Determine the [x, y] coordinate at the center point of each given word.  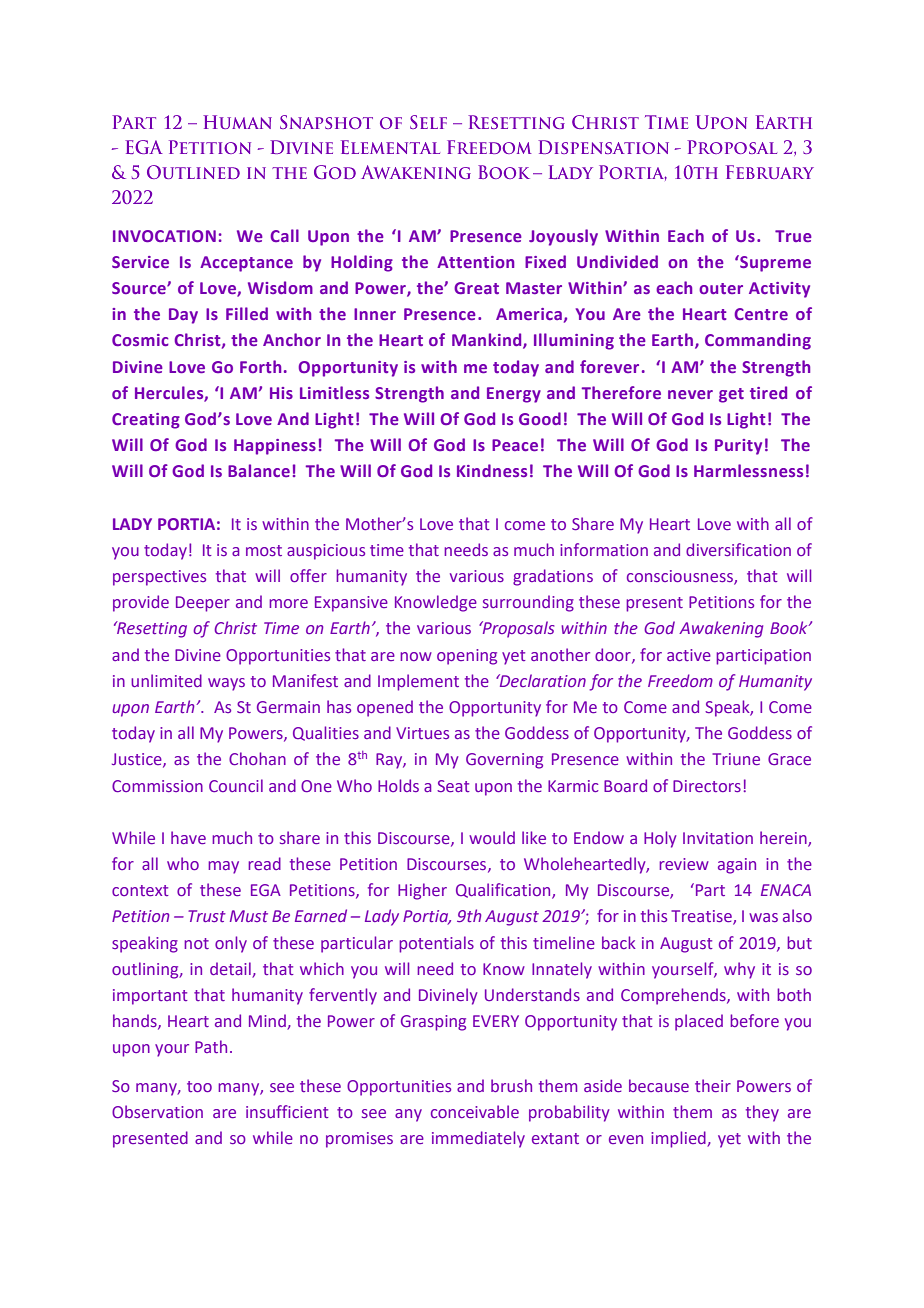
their [713, 1085]
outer [721, 288]
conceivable [475, 1111]
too [199, 1086]
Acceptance [246, 264]
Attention [475, 262]
